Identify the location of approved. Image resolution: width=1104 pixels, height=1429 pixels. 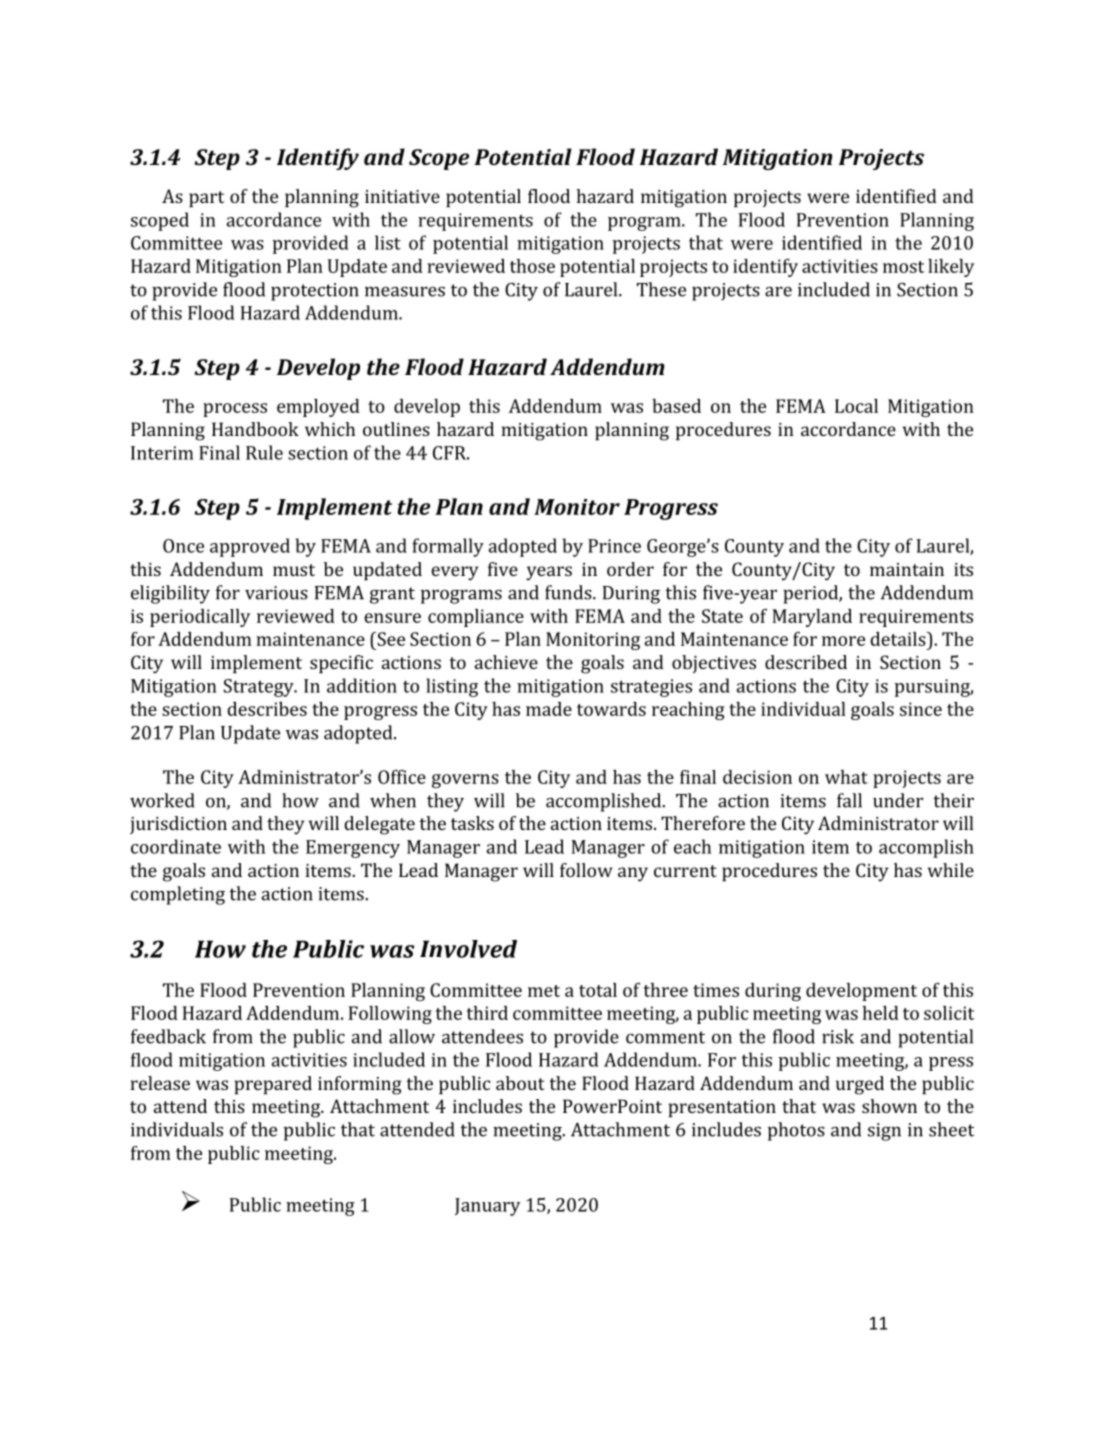
(250, 547).
